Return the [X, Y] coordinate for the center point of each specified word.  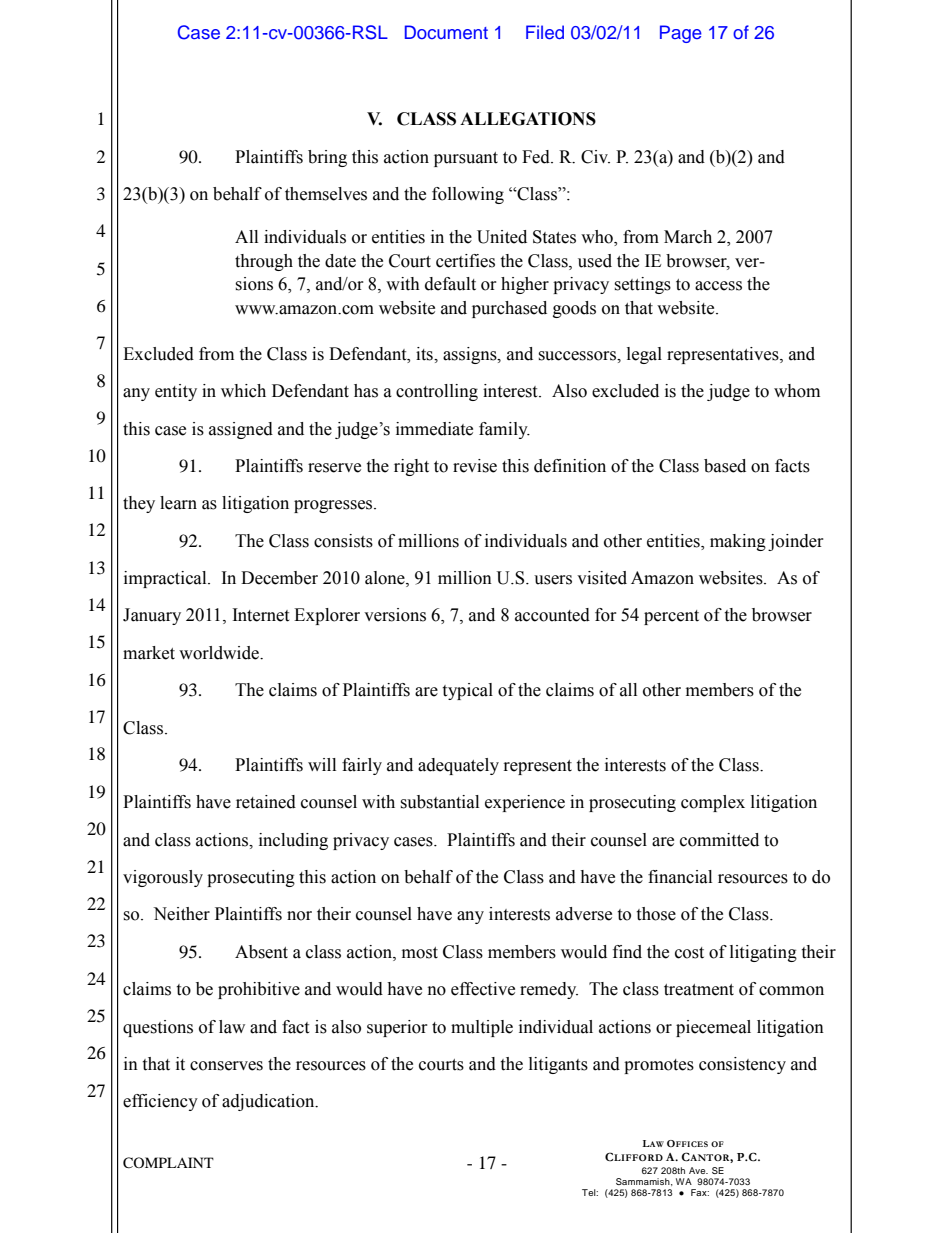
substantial [439, 802]
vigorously [163, 878]
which [243, 391]
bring [327, 158]
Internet [261, 615]
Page [681, 34]
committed [719, 840]
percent [671, 617]
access [718, 286]
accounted [552, 615]
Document [446, 32]
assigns [471, 355]
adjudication [269, 1102]
